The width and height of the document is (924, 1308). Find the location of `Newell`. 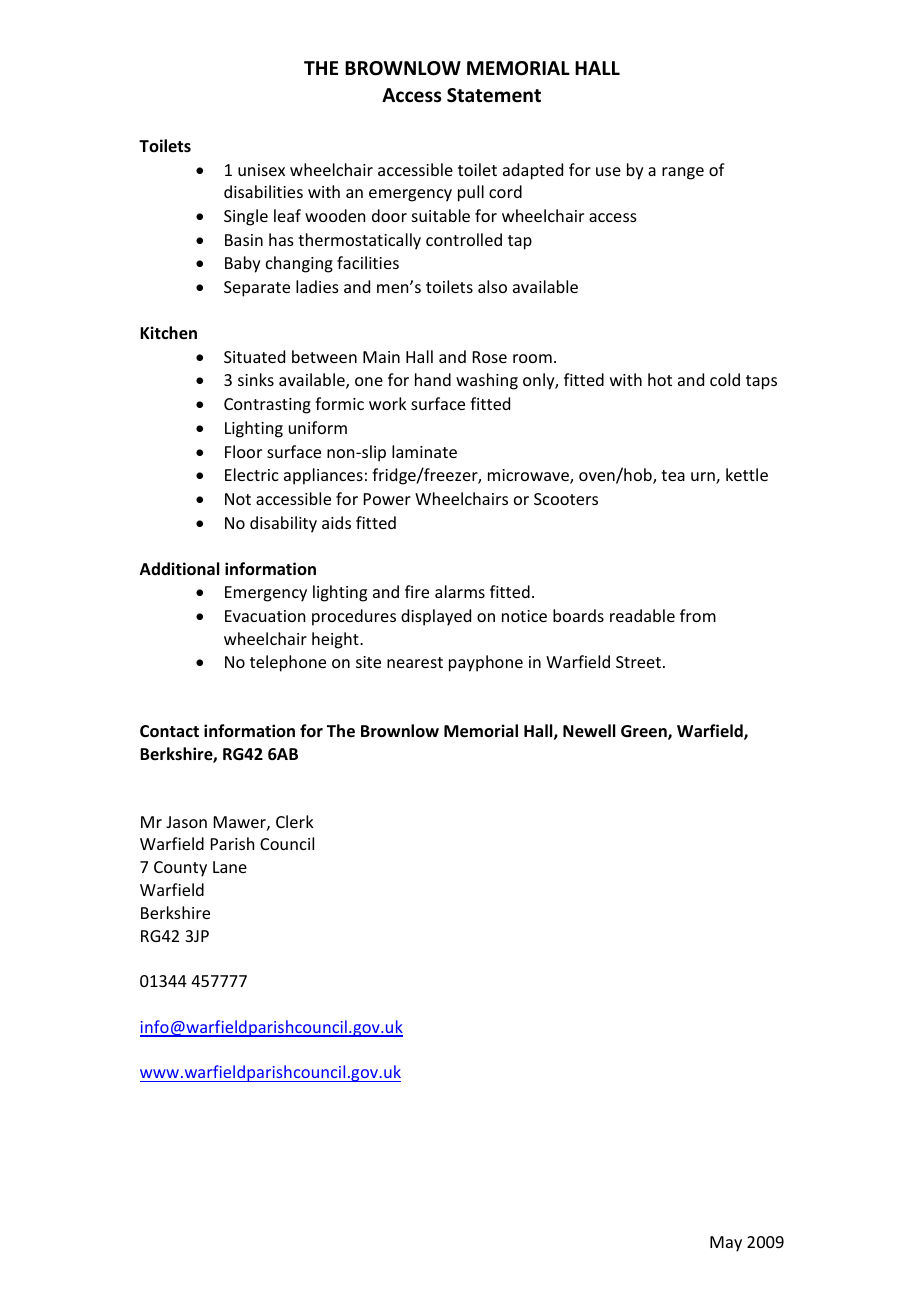

Newell is located at coordinates (589, 731).
